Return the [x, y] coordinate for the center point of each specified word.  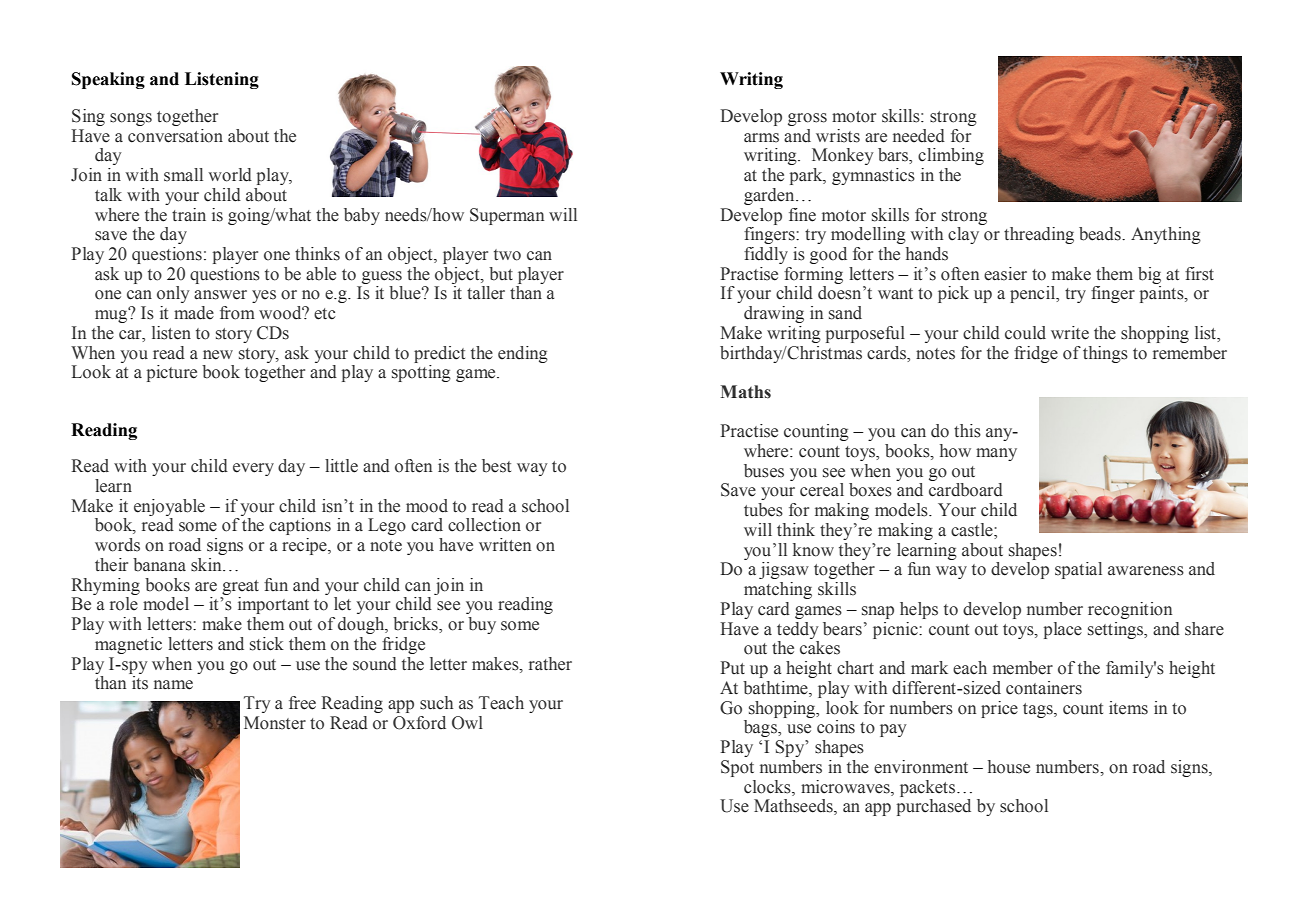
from [237, 313]
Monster [275, 723]
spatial [1078, 570]
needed [919, 136]
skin [207, 565]
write [1070, 333]
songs [131, 119]
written [505, 545]
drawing [774, 314]
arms [761, 138]
